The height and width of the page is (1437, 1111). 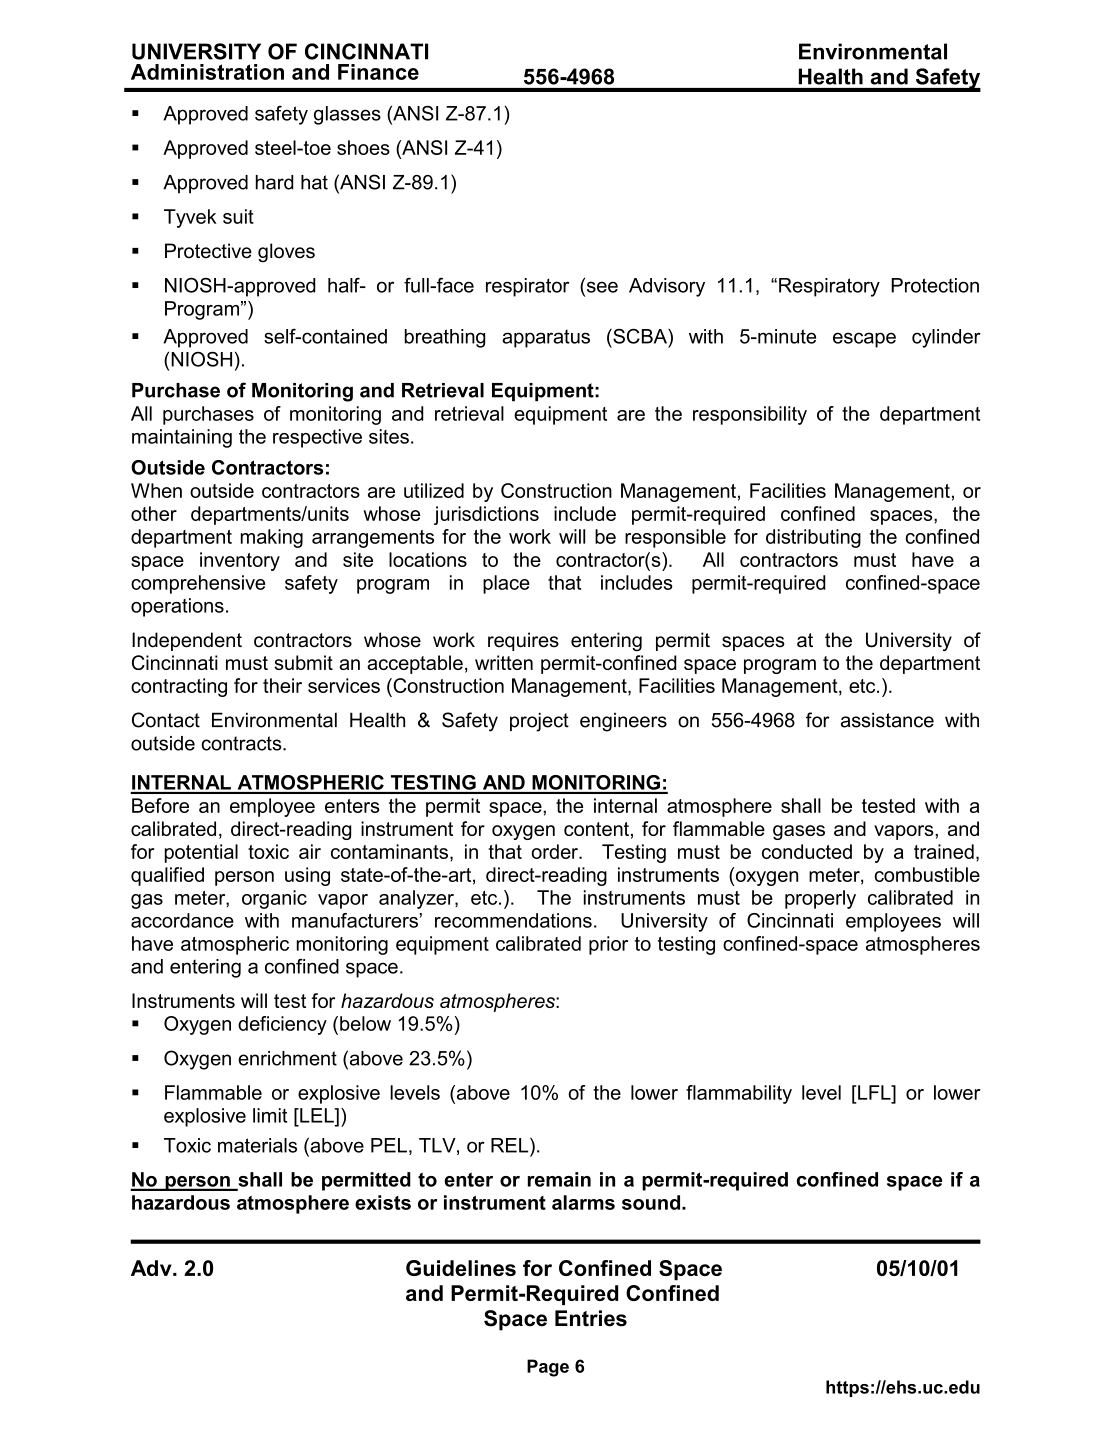 I want to click on organic, so click(x=274, y=899).
